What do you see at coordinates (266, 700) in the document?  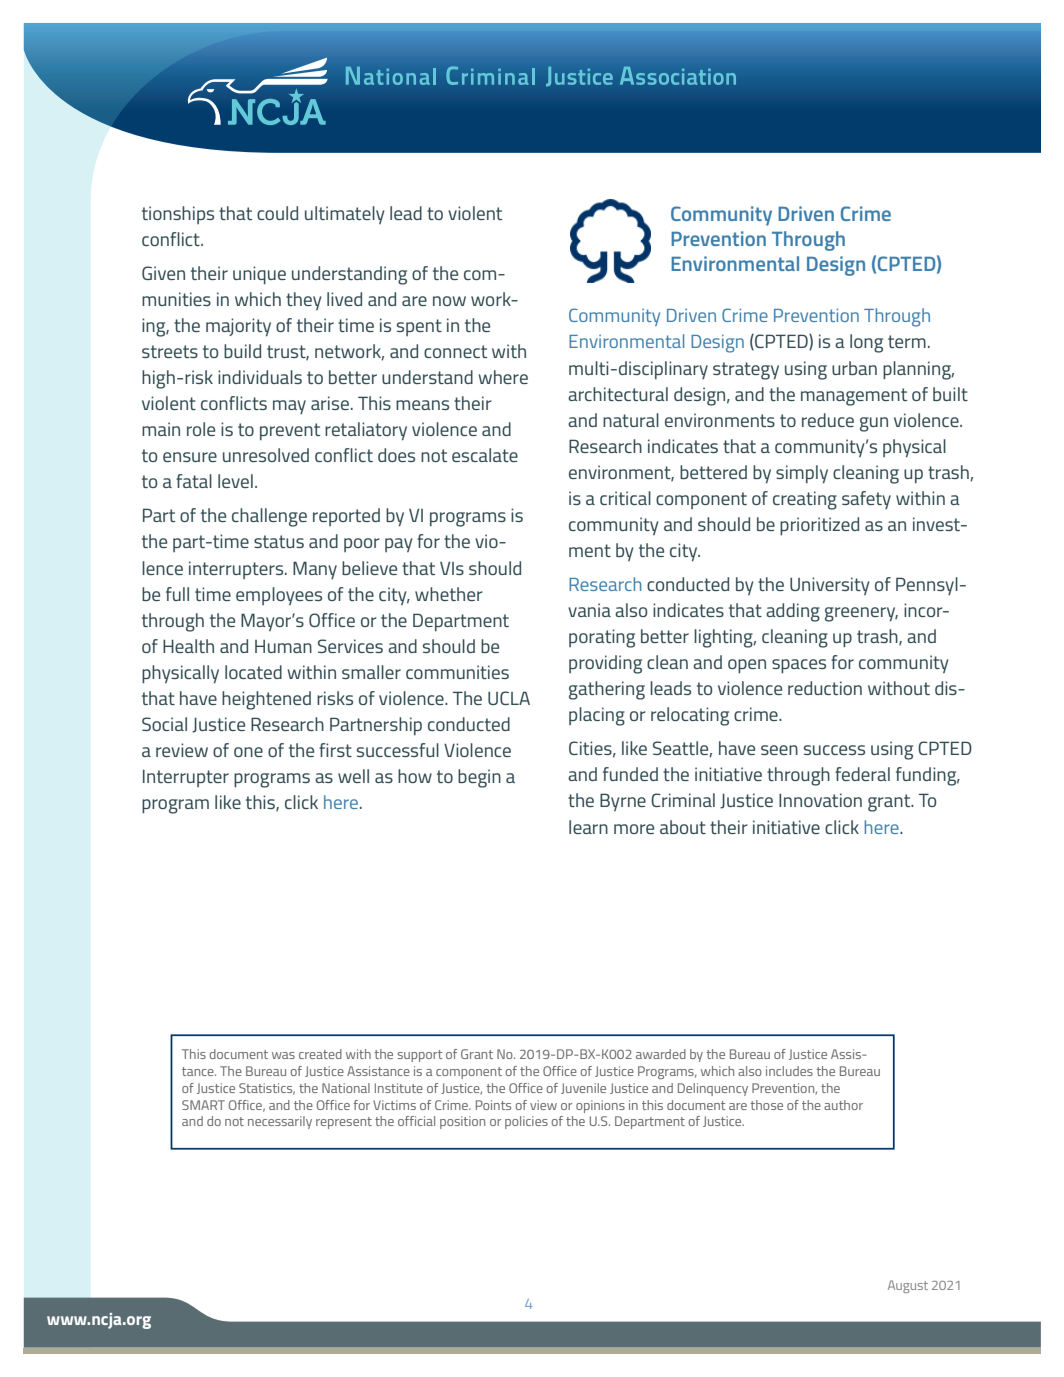 I see `heightened` at bounding box center [266, 700].
